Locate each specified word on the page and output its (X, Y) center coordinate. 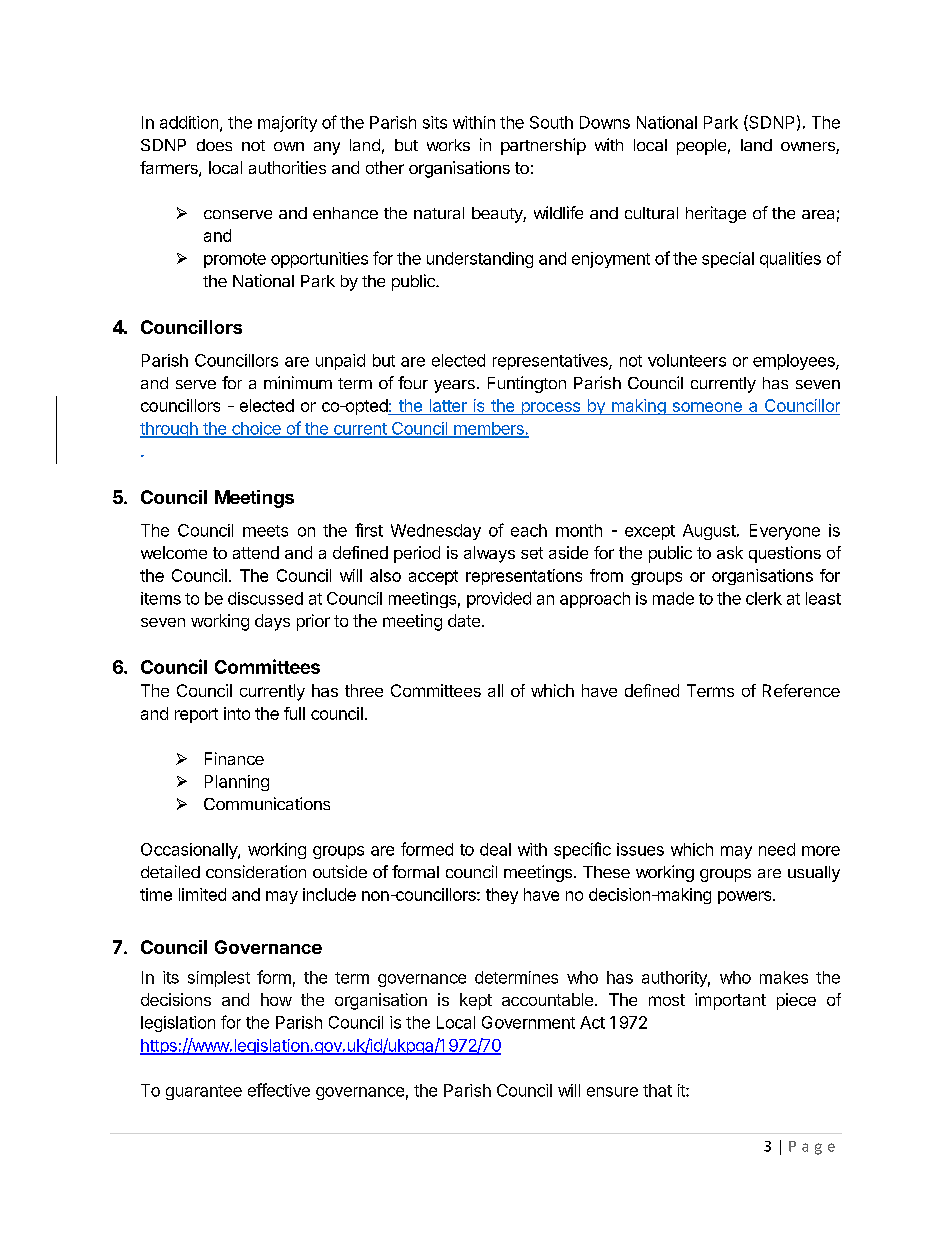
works (448, 145)
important (730, 1001)
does (214, 145)
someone (707, 408)
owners (809, 148)
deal (495, 849)
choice (256, 429)
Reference (801, 690)
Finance (234, 758)
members (489, 429)
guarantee (204, 1092)
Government (528, 1022)
